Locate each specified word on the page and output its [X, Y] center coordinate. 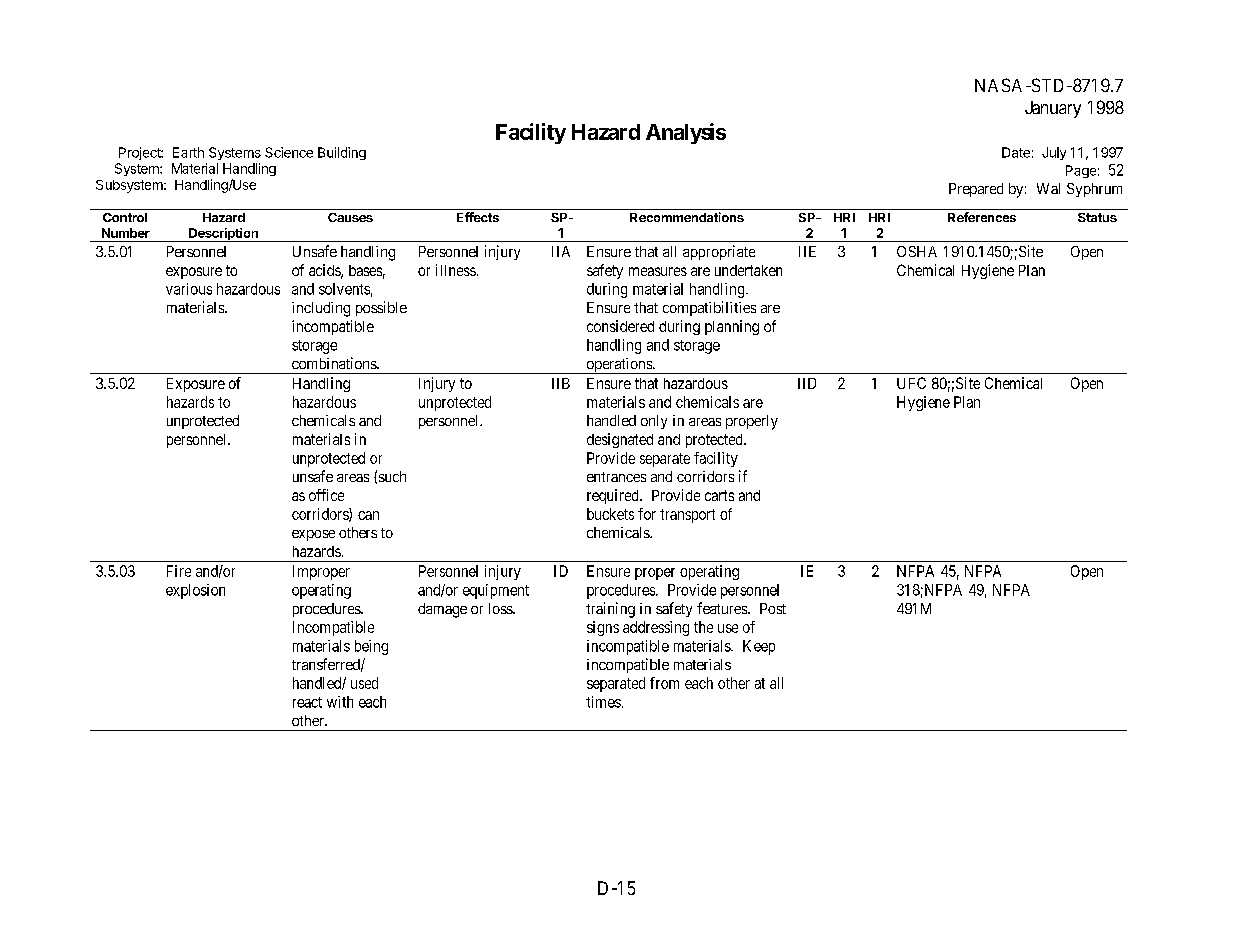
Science [289, 152]
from [664, 683]
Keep [759, 647]
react [307, 702]
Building [342, 153]
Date [1016, 152]
